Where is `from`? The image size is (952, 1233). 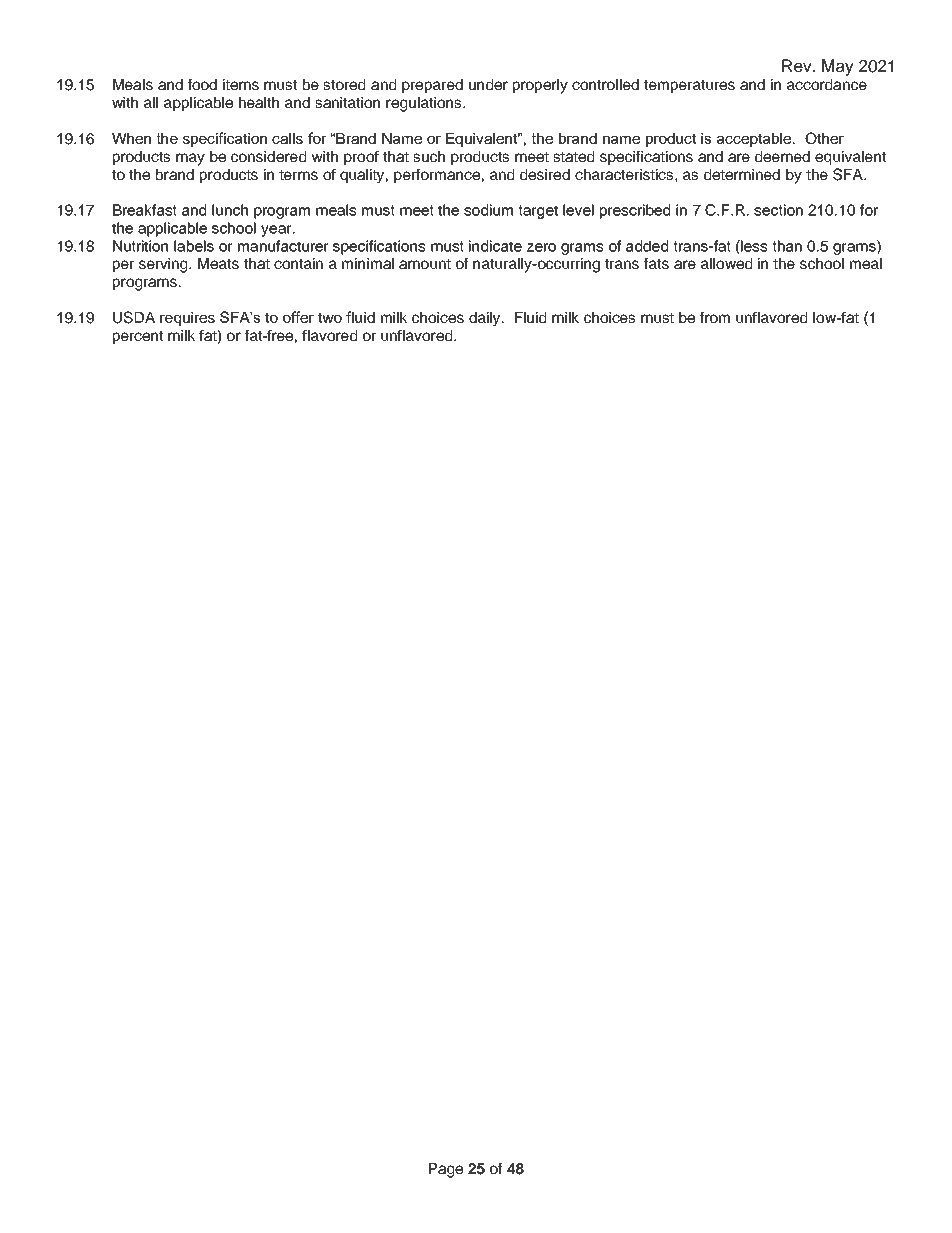
from is located at coordinates (715, 317).
